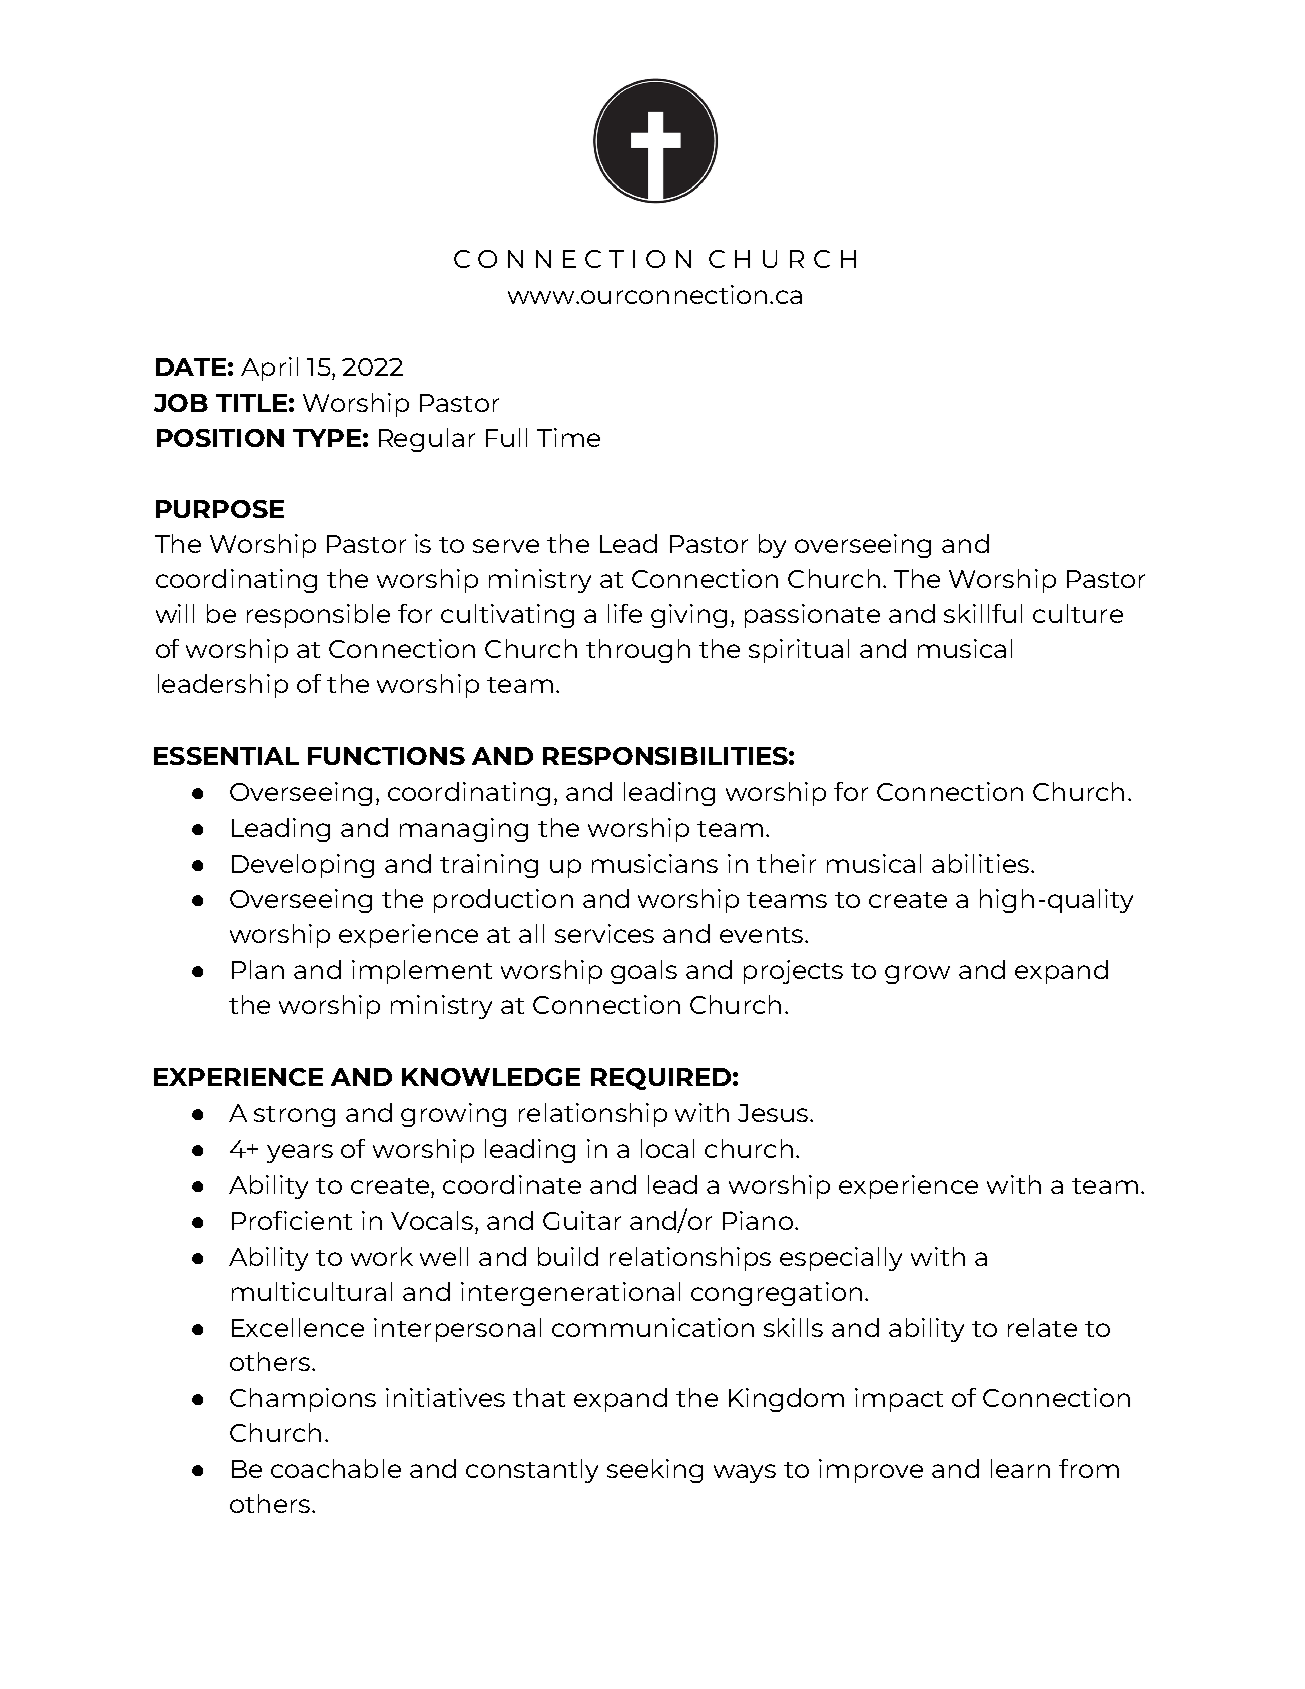 The image size is (1305, 1689). I want to click on Champions, so click(303, 1400).
